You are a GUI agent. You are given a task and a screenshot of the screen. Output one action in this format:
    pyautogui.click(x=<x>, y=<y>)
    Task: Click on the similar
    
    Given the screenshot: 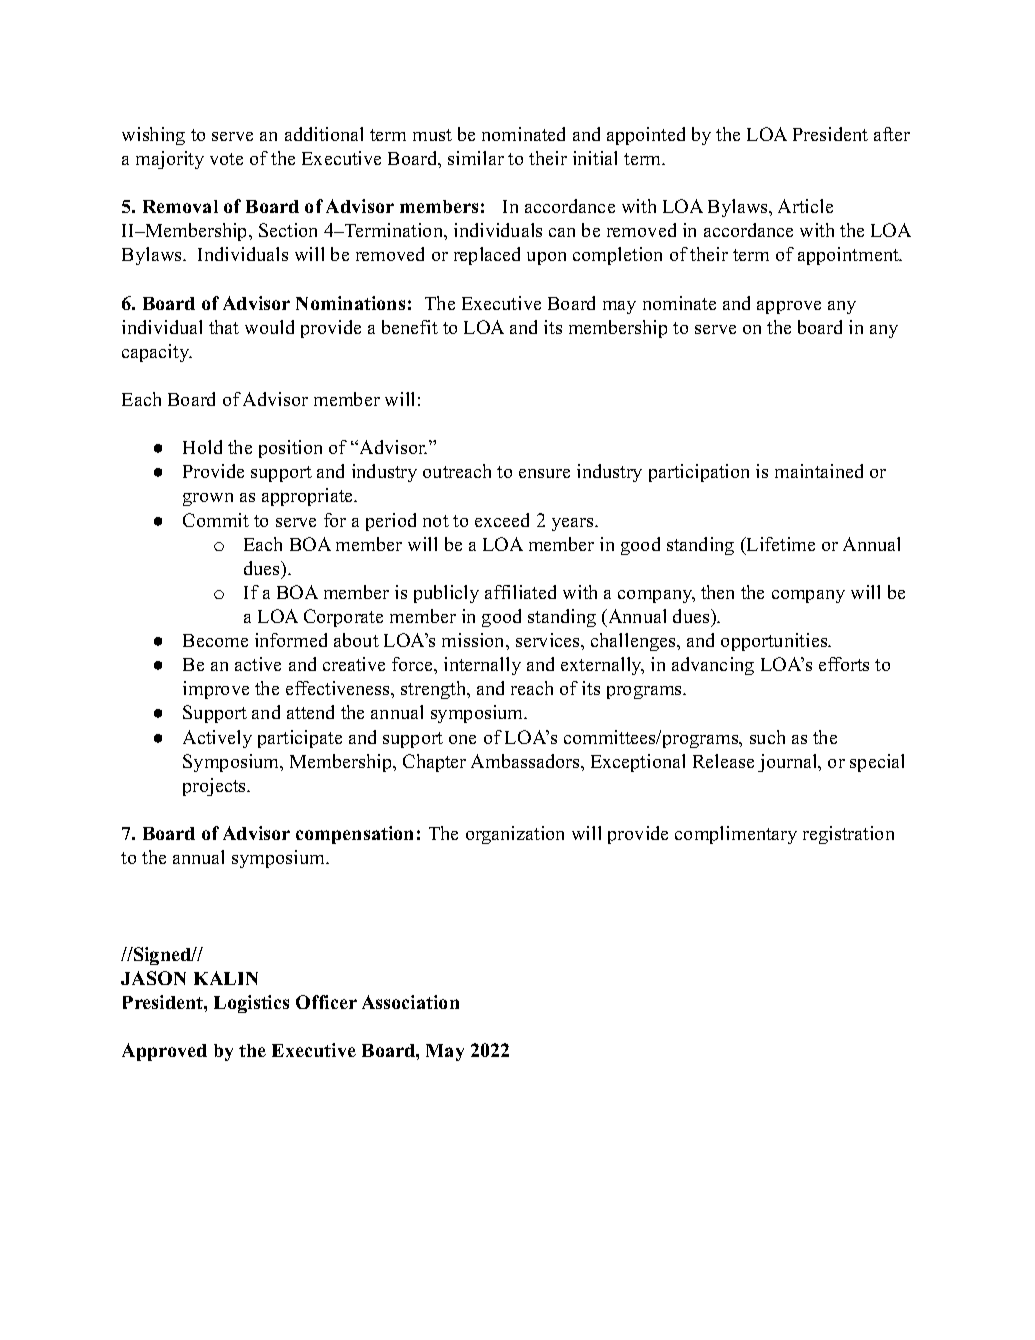 What is the action you would take?
    pyautogui.click(x=476, y=158)
